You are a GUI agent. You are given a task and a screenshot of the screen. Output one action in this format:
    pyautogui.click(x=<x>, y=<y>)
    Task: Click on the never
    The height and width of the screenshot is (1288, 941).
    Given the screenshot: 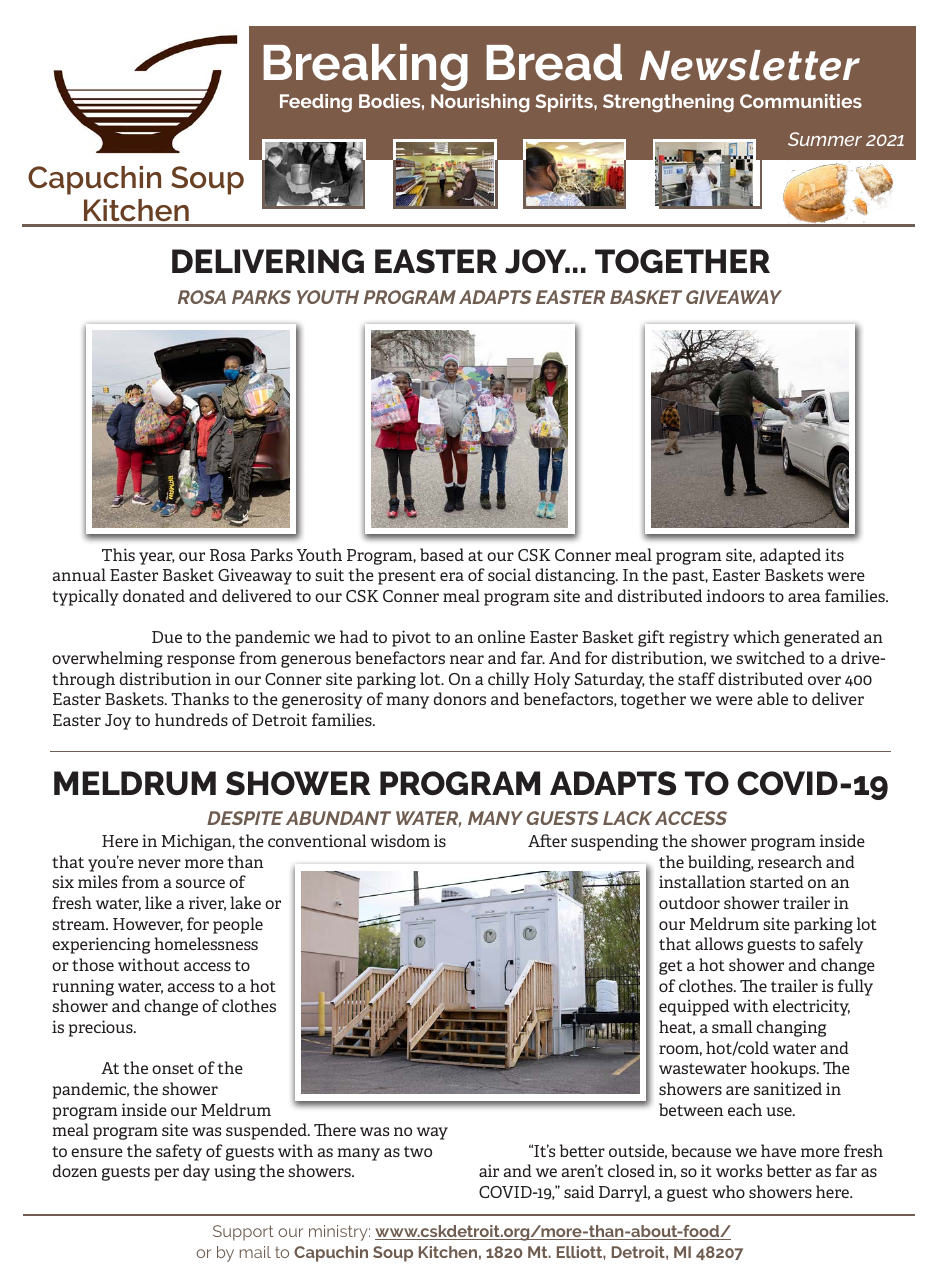 What is the action you would take?
    pyautogui.click(x=159, y=863)
